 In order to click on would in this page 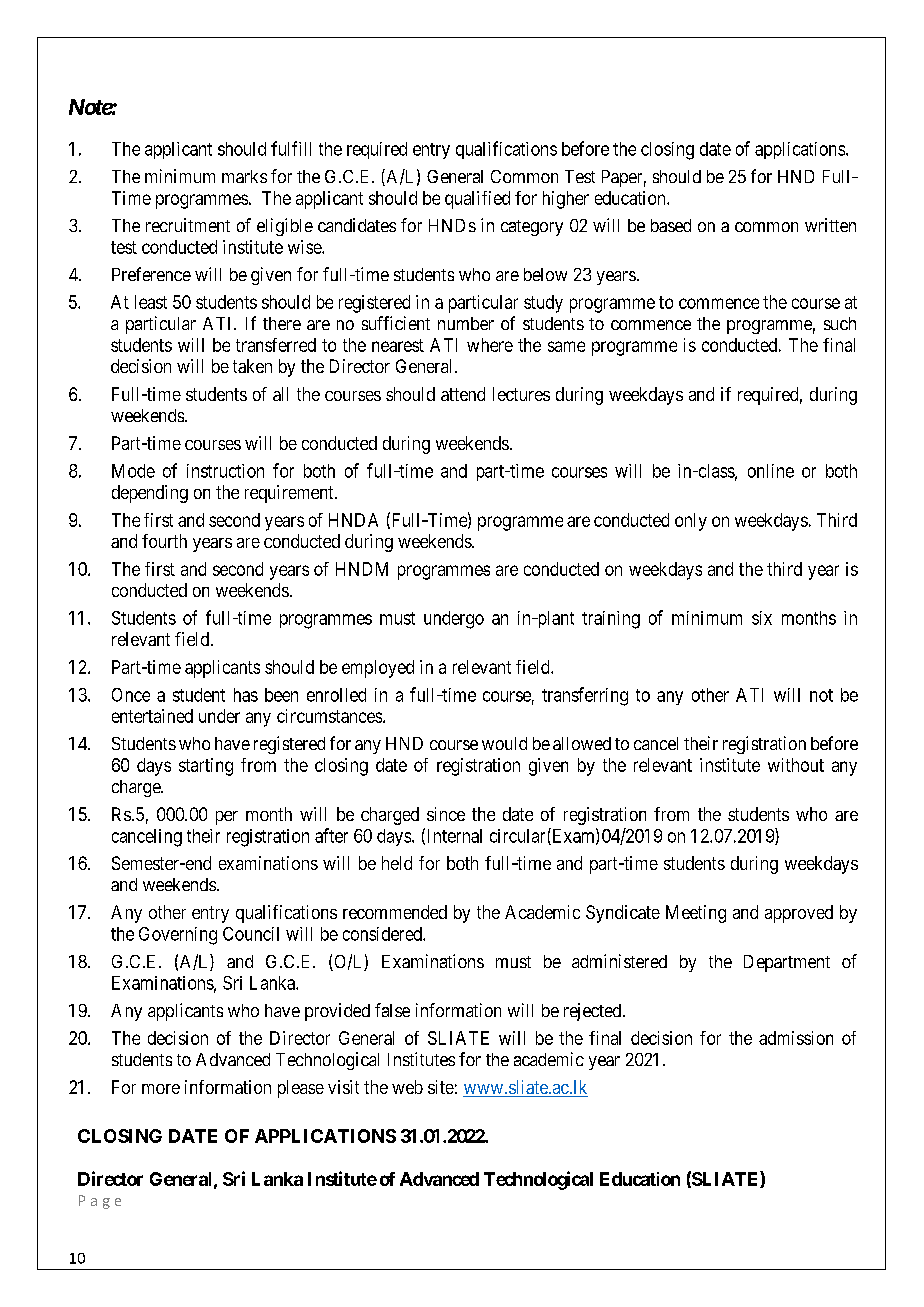, I will do `click(504, 743)`.
